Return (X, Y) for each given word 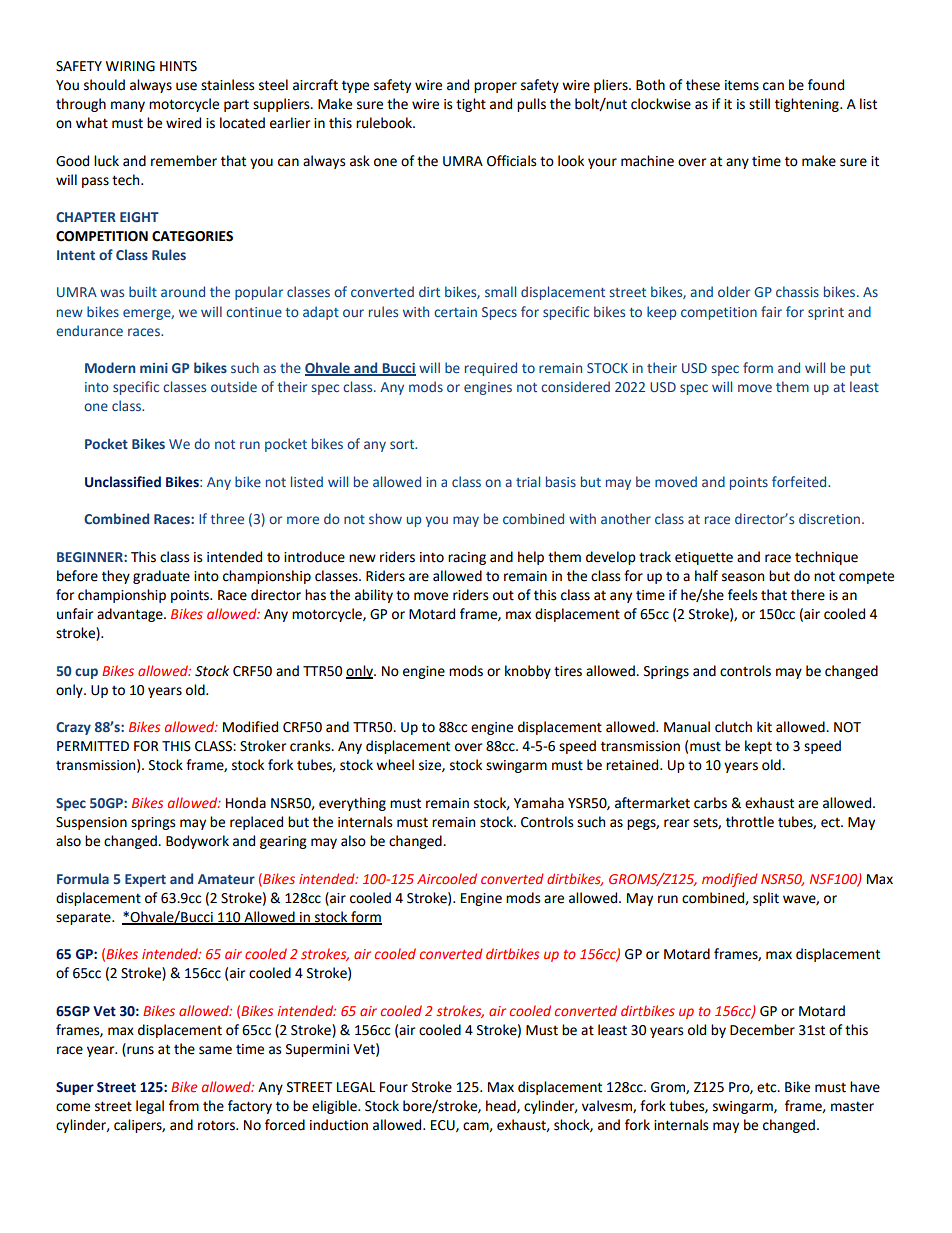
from (184, 1106)
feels (742, 595)
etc (768, 1088)
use (186, 86)
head (502, 1106)
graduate (161, 577)
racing (467, 558)
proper (495, 87)
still (759, 104)
